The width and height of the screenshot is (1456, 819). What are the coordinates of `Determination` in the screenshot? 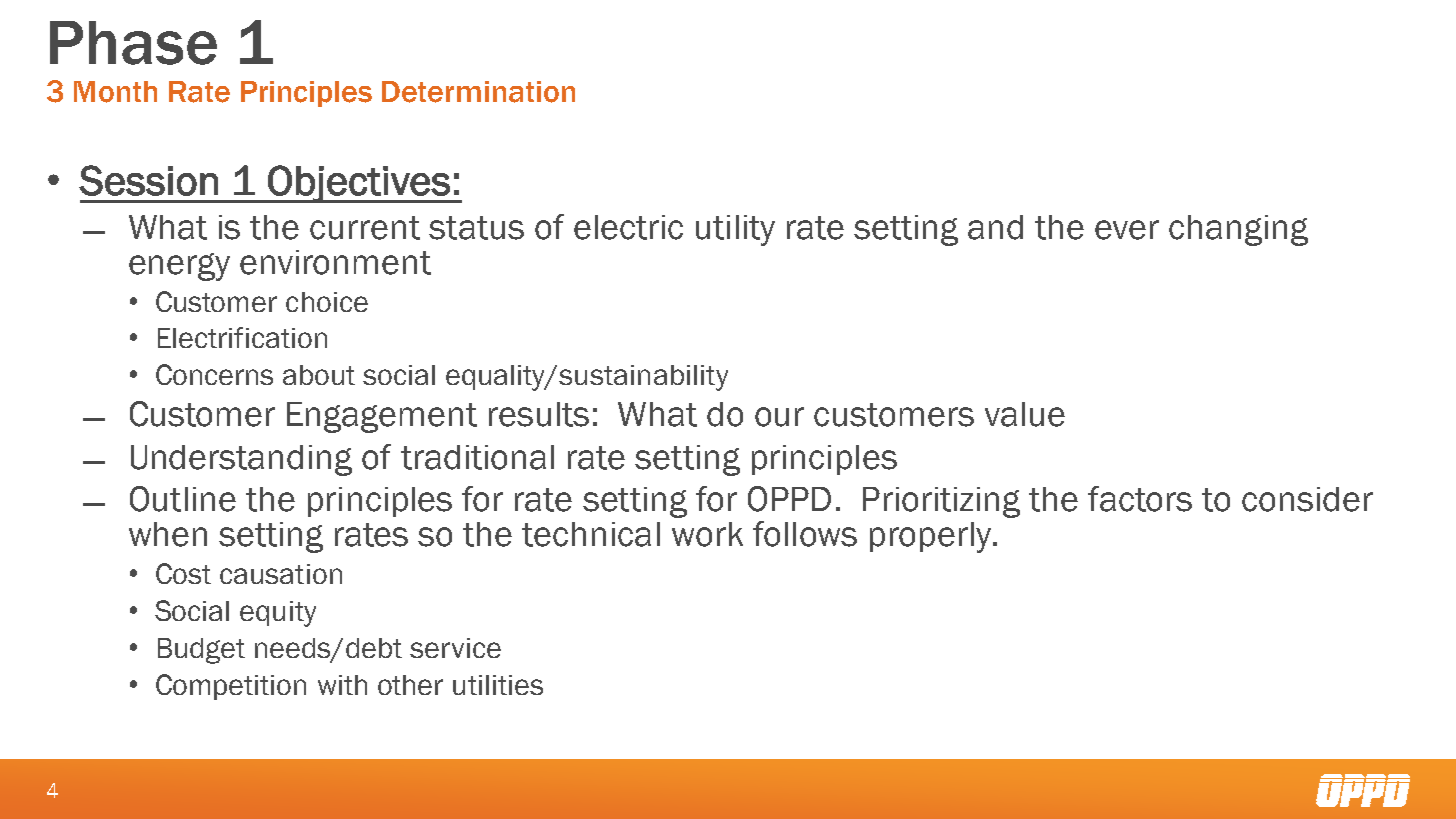 It's located at (478, 92).
